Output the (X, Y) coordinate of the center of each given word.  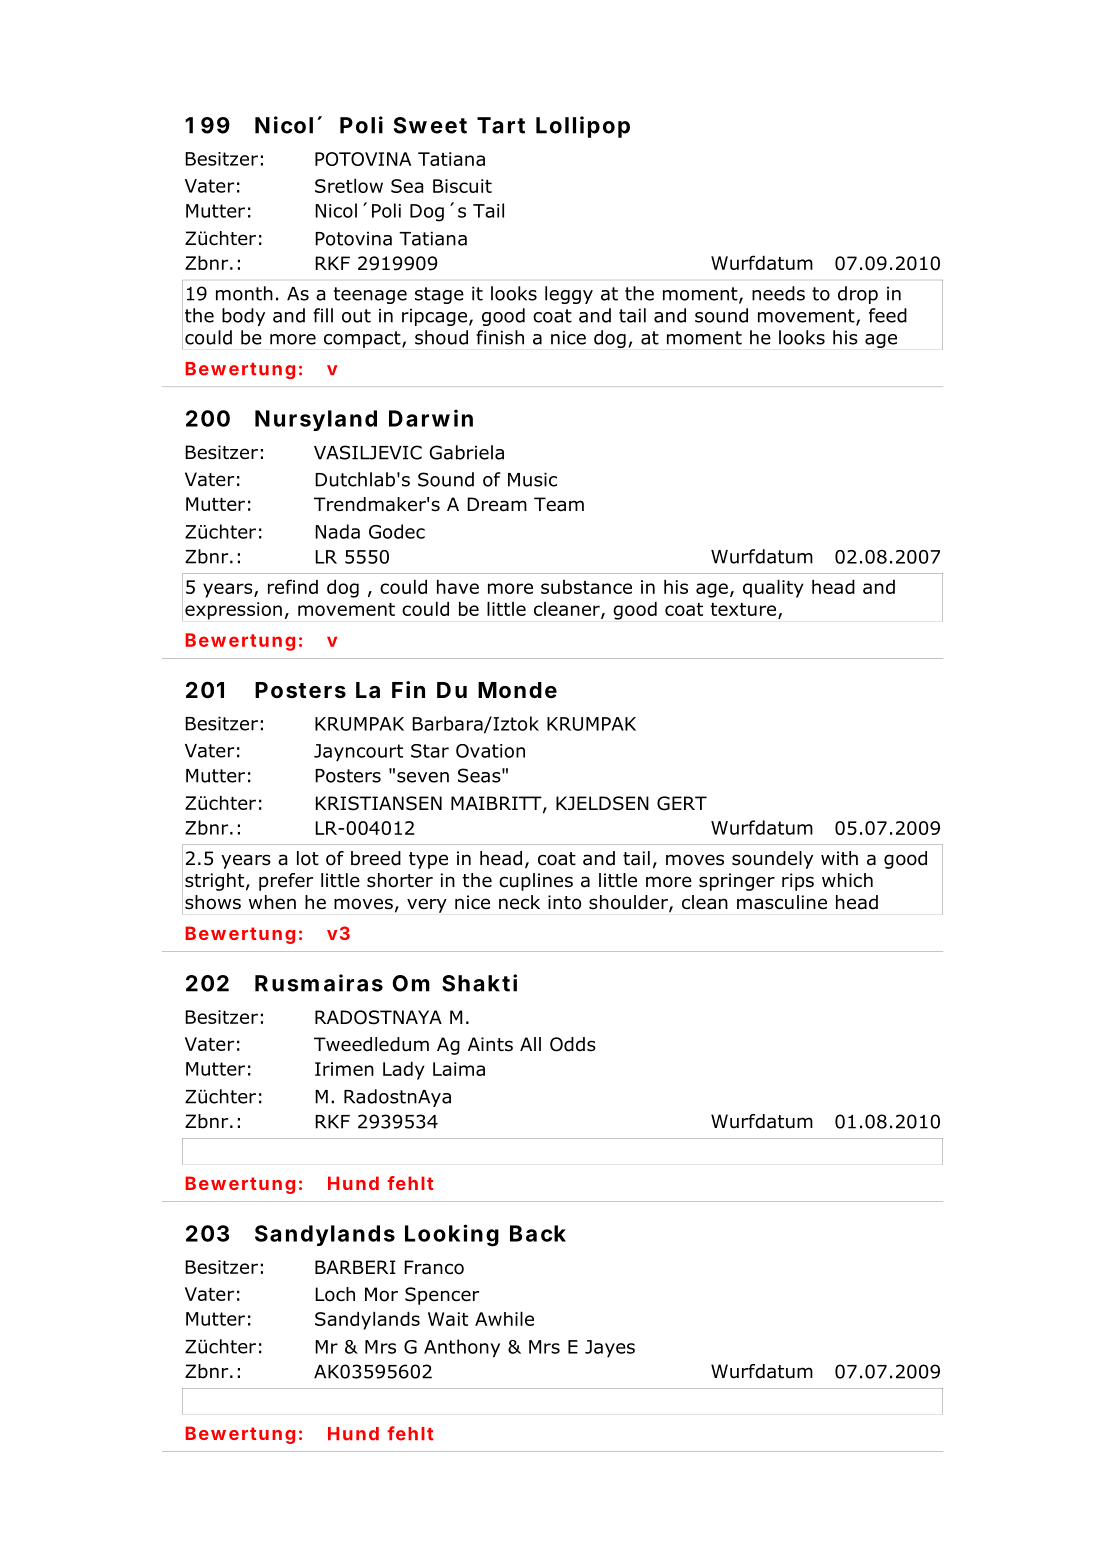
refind (293, 586)
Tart (501, 125)
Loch (335, 1294)
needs (778, 293)
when (272, 902)
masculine (782, 902)
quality (773, 588)
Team (559, 504)
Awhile (504, 1318)
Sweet (430, 125)
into (564, 902)
